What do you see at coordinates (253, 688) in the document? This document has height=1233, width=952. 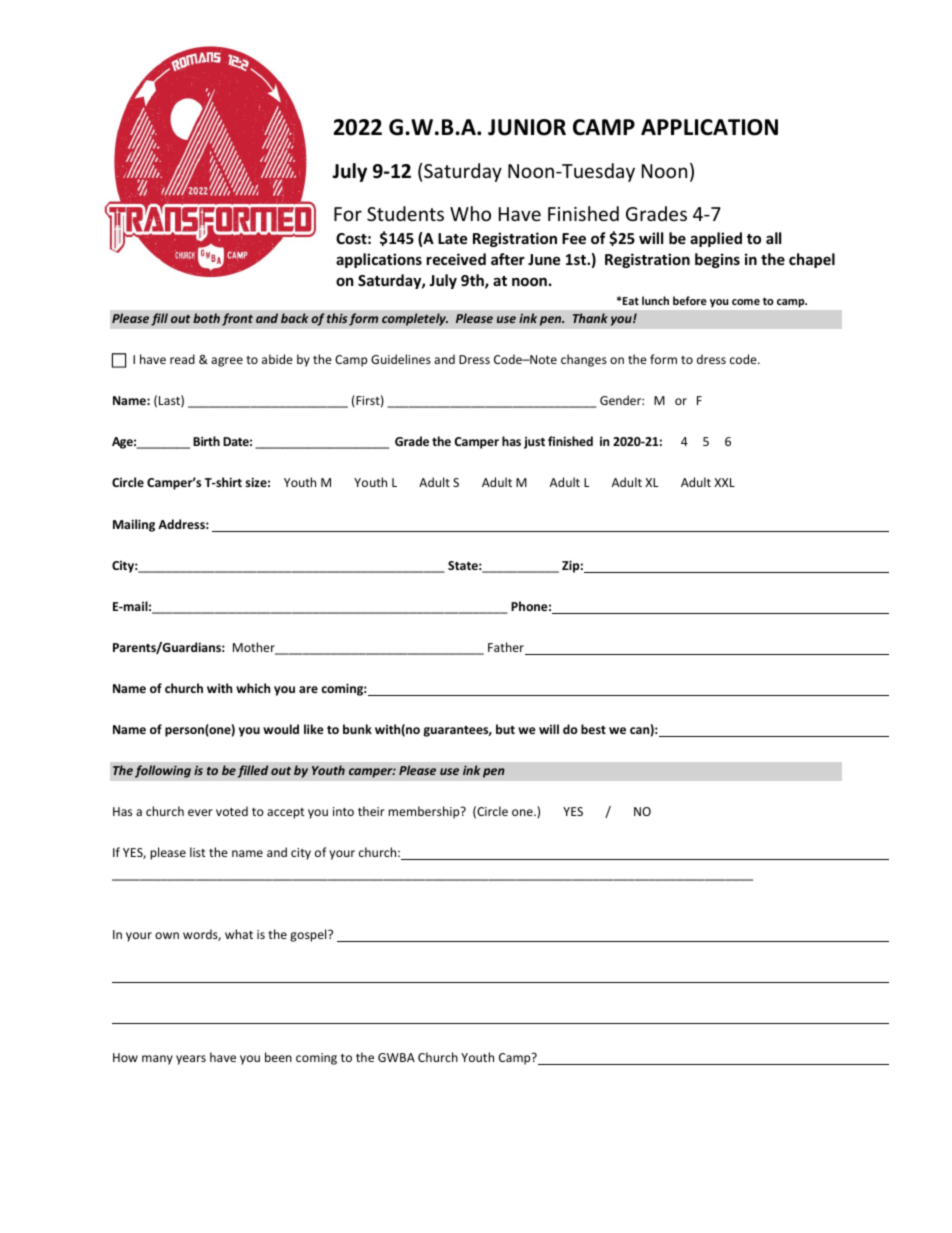 I see `which` at bounding box center [253, 688].
